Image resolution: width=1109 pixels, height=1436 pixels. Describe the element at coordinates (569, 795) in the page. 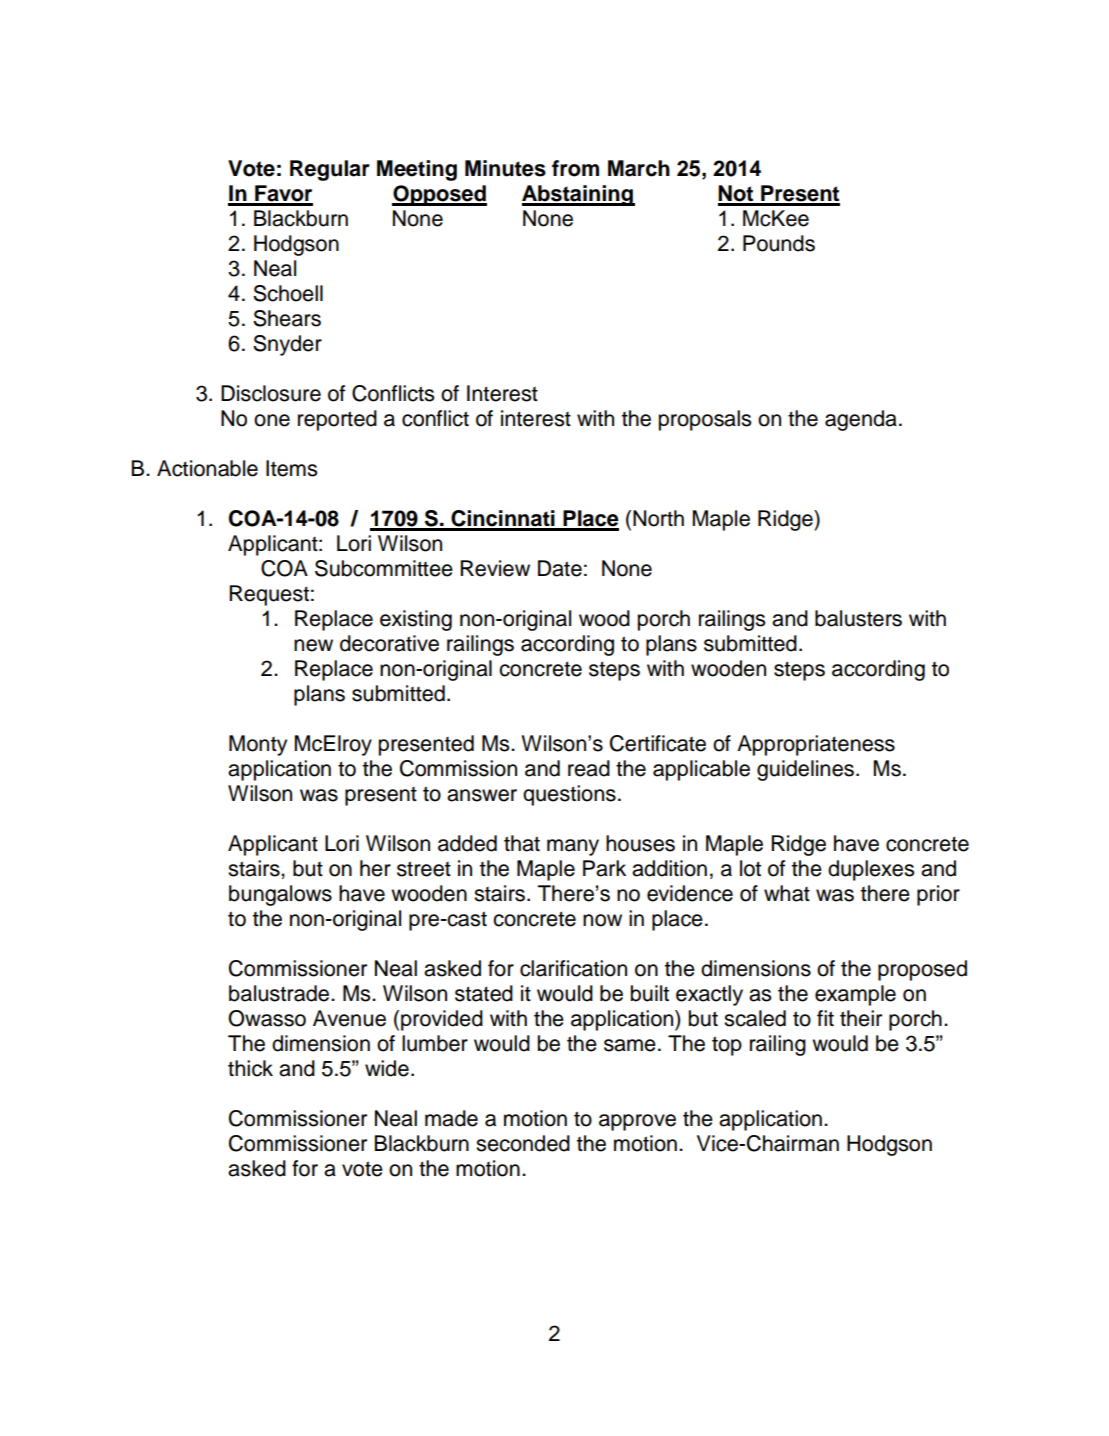

I see `questions` at that location.
